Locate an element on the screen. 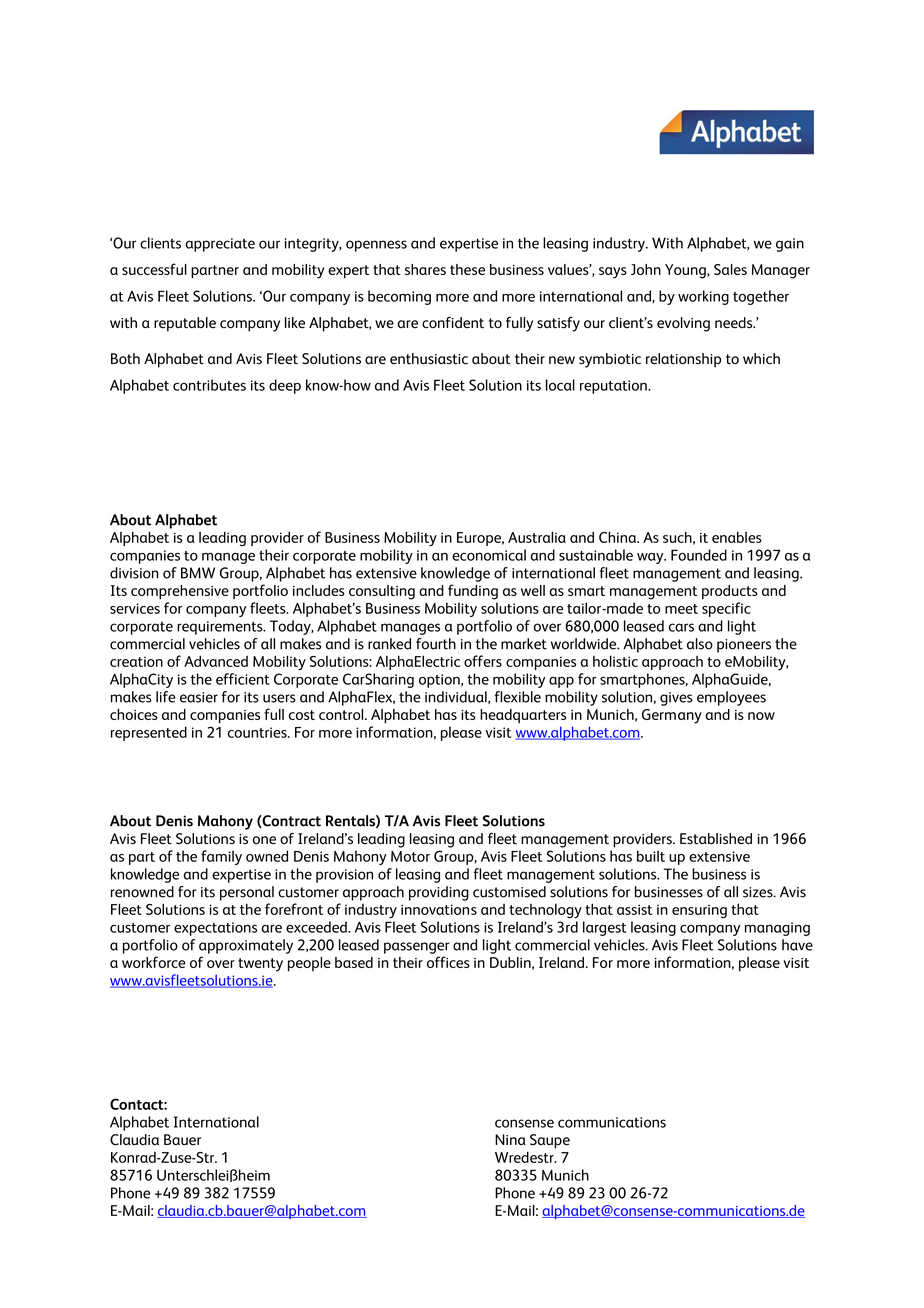  offers is located at coordinates (483, 661).
